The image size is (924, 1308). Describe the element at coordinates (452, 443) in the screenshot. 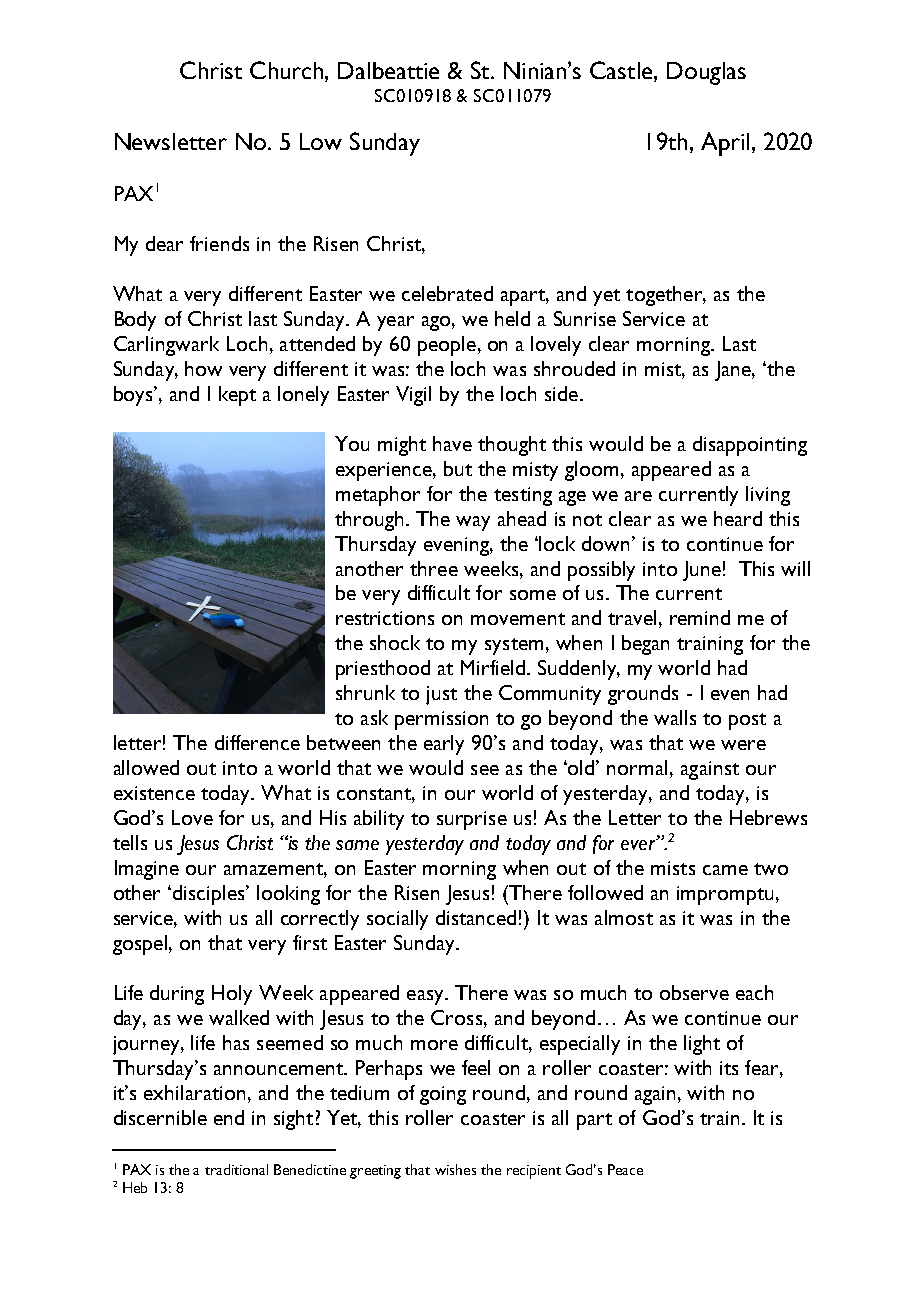

I see `have` at that location.
